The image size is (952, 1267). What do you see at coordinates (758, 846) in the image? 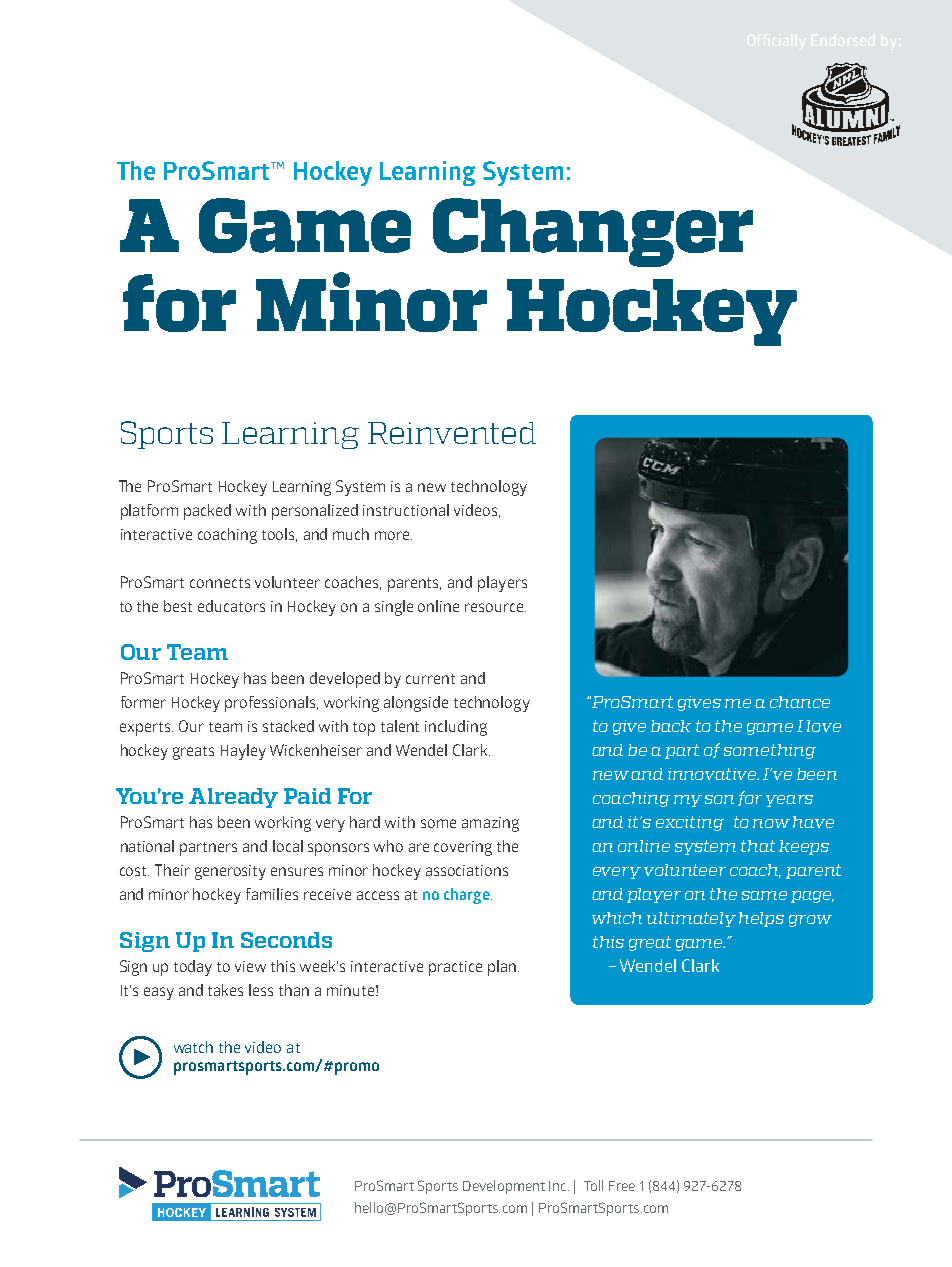
I see `that` at bounding box center [758, 846].
